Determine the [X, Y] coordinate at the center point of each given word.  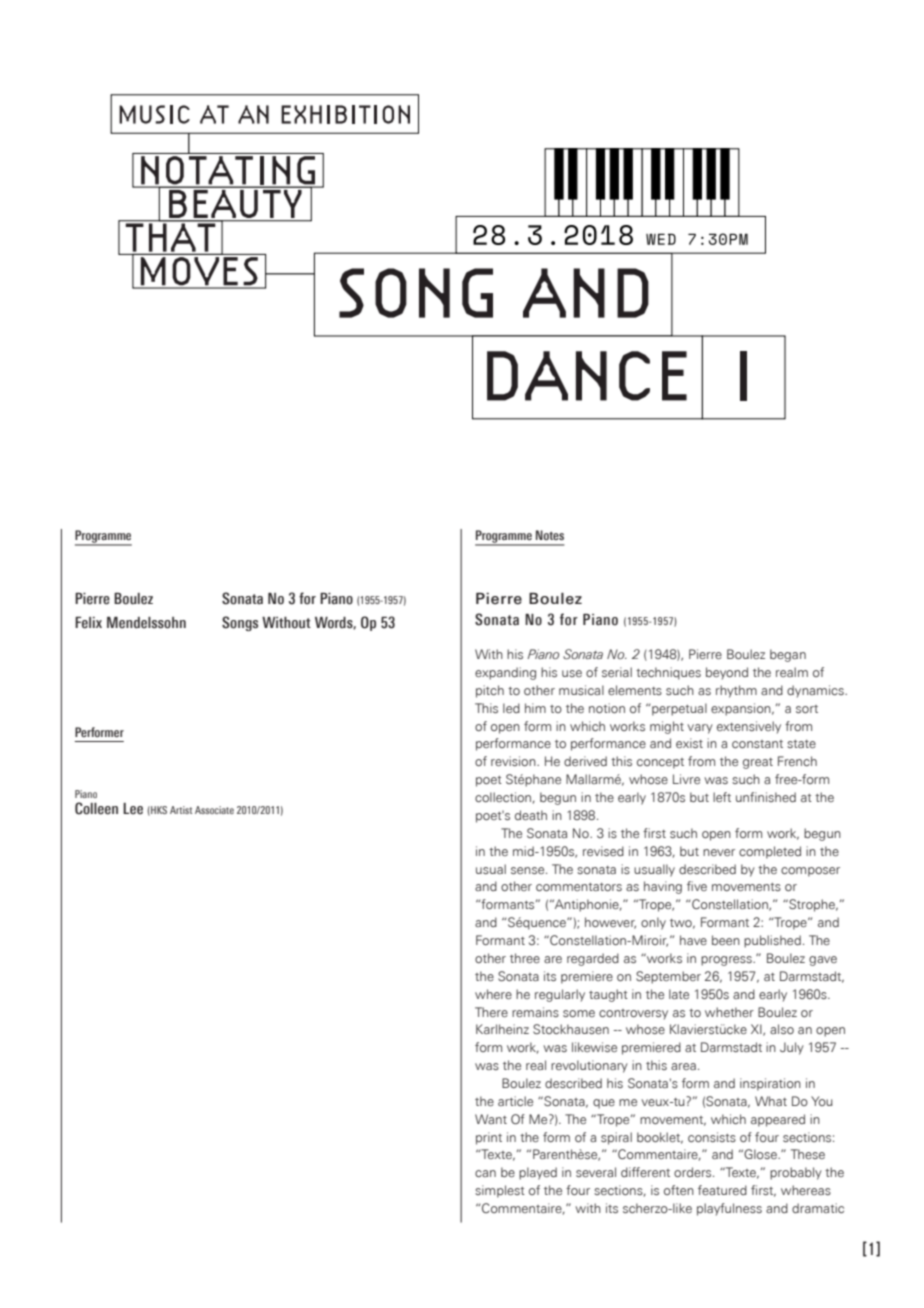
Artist [181, 810]
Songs [240, 623]
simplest [500, 1191]
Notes [550, 535]
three [525, 958]
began [788, 655]
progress [727, 961]
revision [514, 761]
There [491, 1012]
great [758, 763]
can [485, 1173]
